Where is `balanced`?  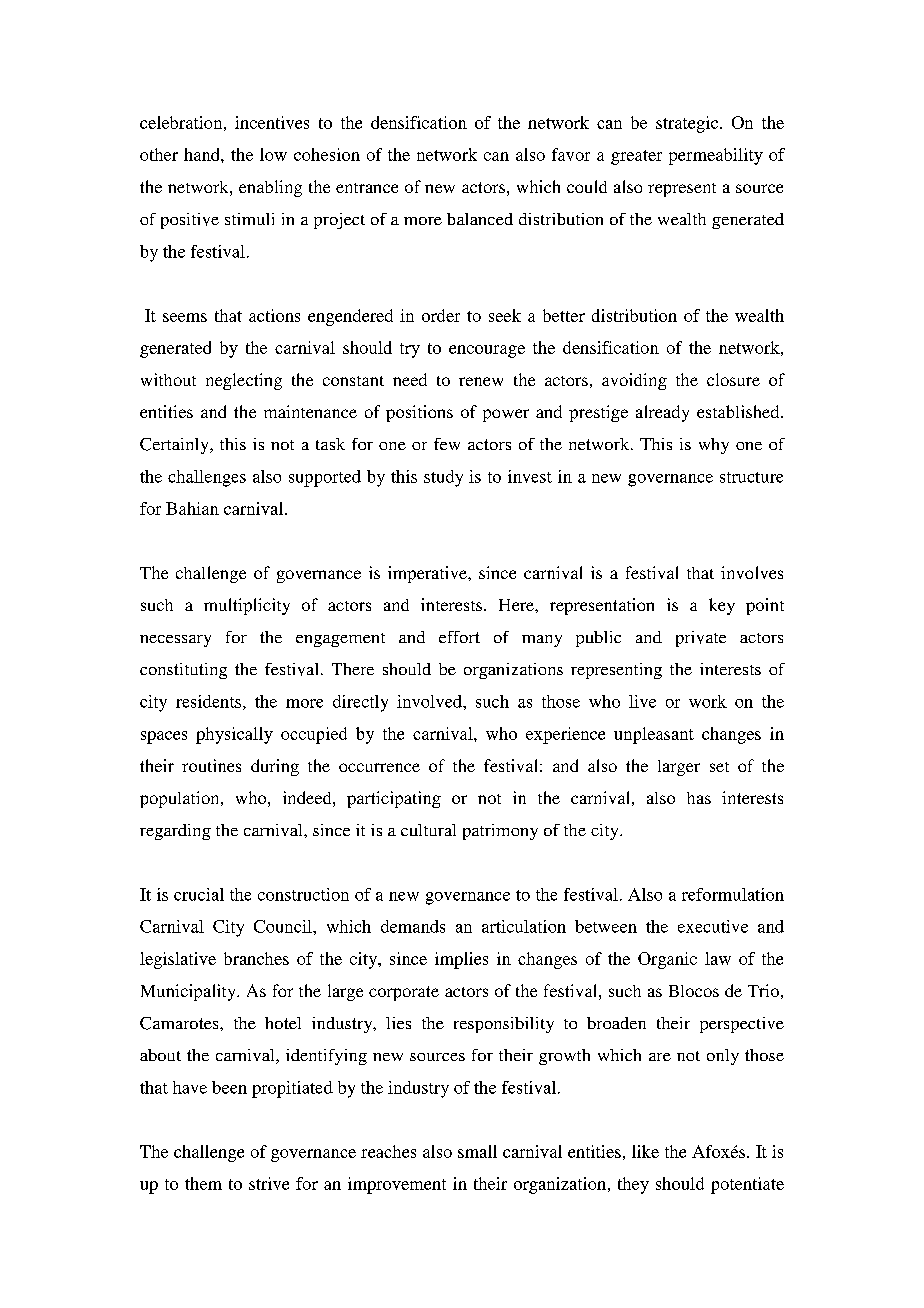
balanced is located at coordinates (480, 219).
